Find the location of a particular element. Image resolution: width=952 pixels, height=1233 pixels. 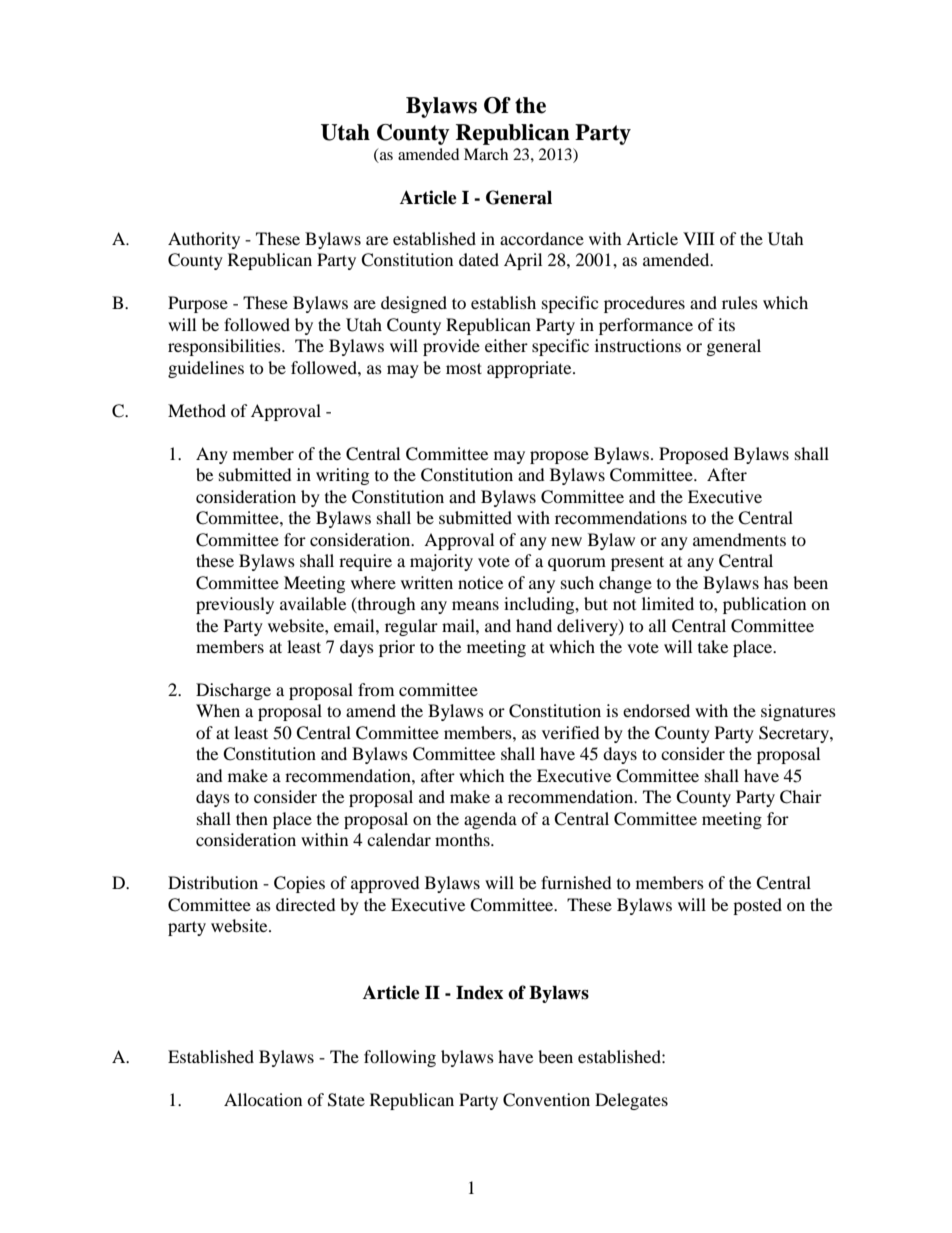

March is located at coordinates (486, 154).
